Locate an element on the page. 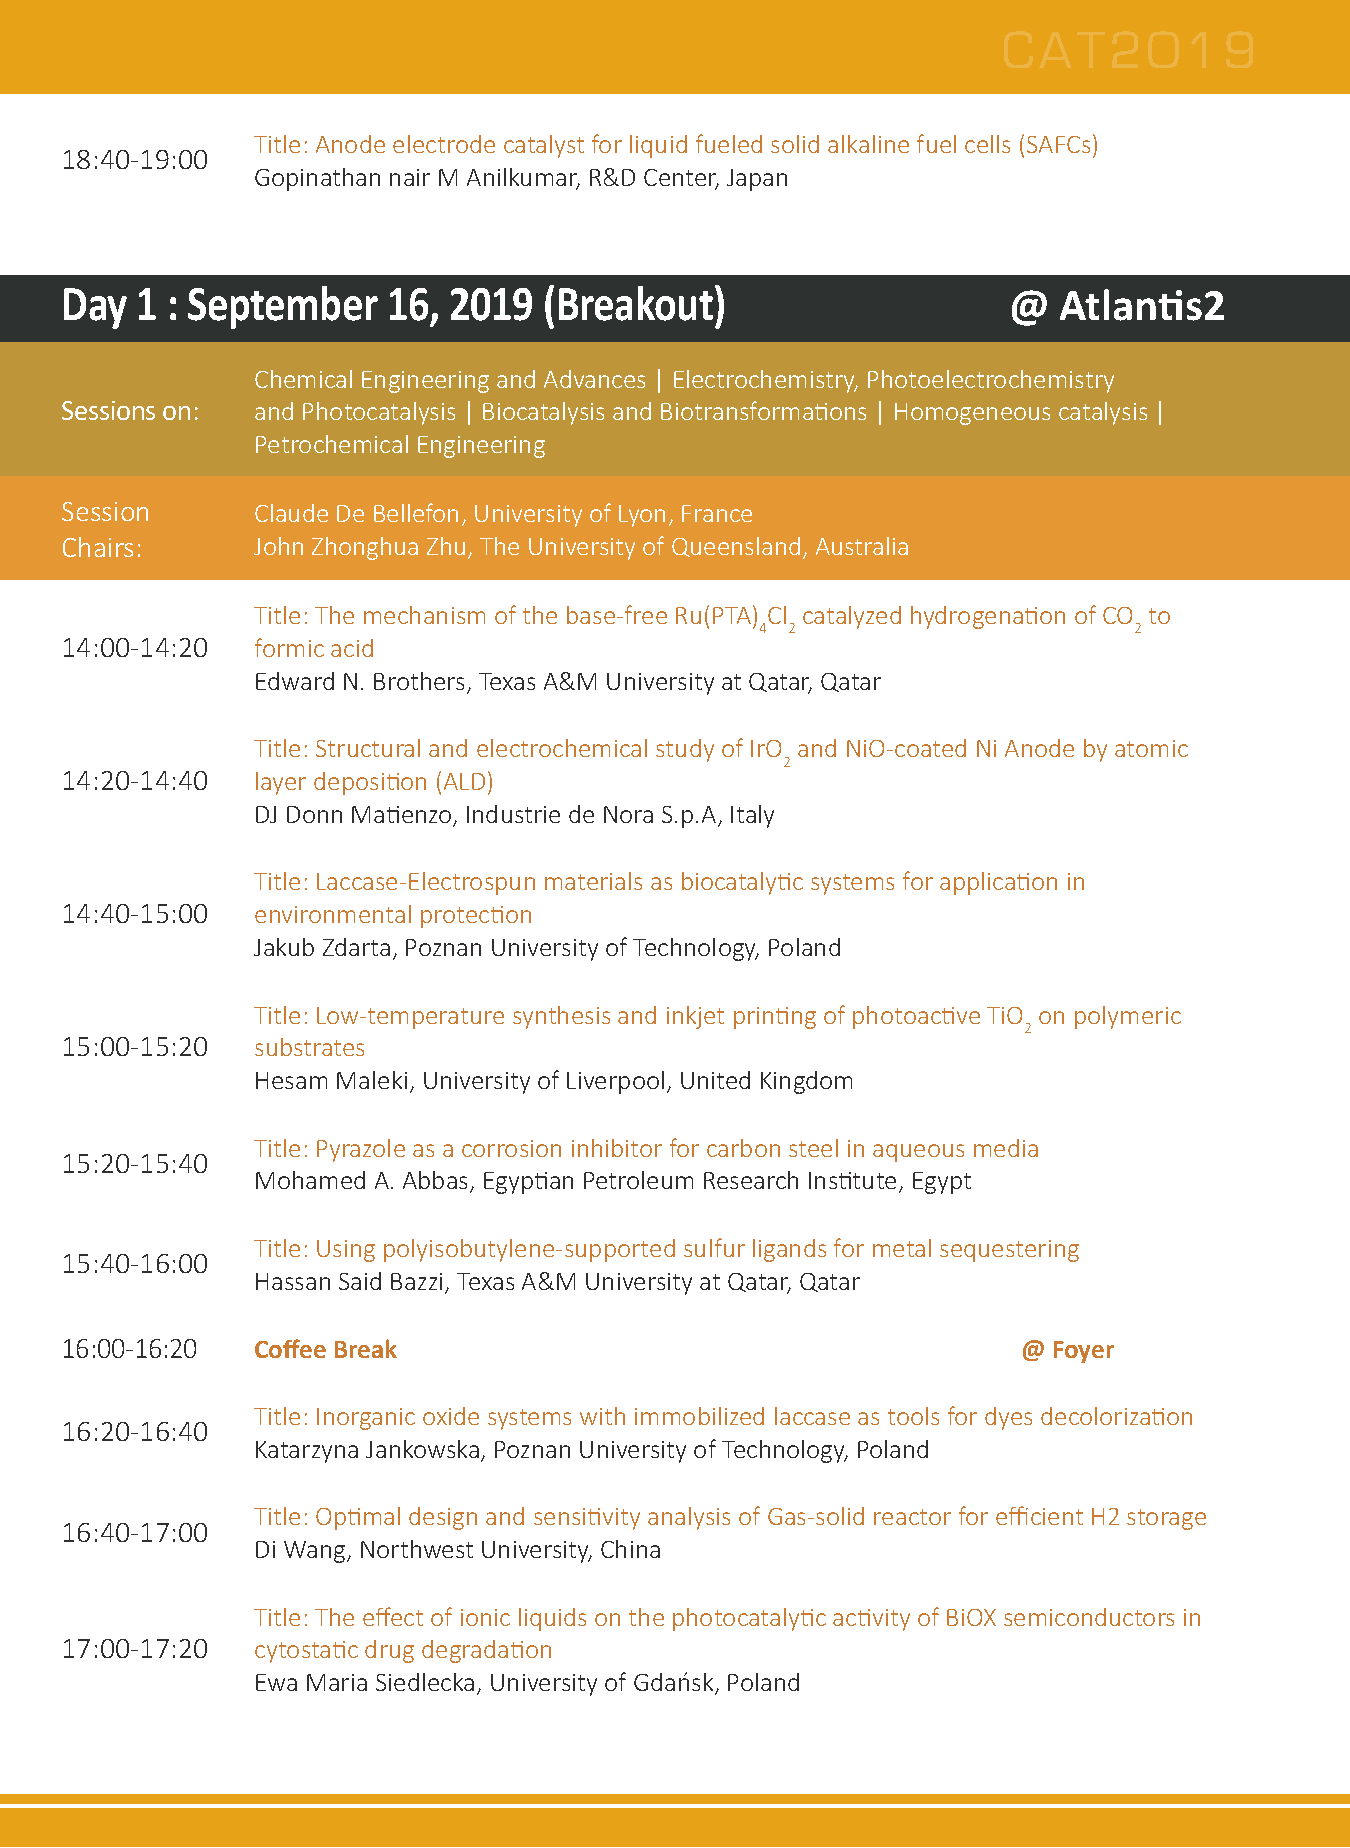 This page has width=1350, height=1848. study is located at coordinates (685, 750).
